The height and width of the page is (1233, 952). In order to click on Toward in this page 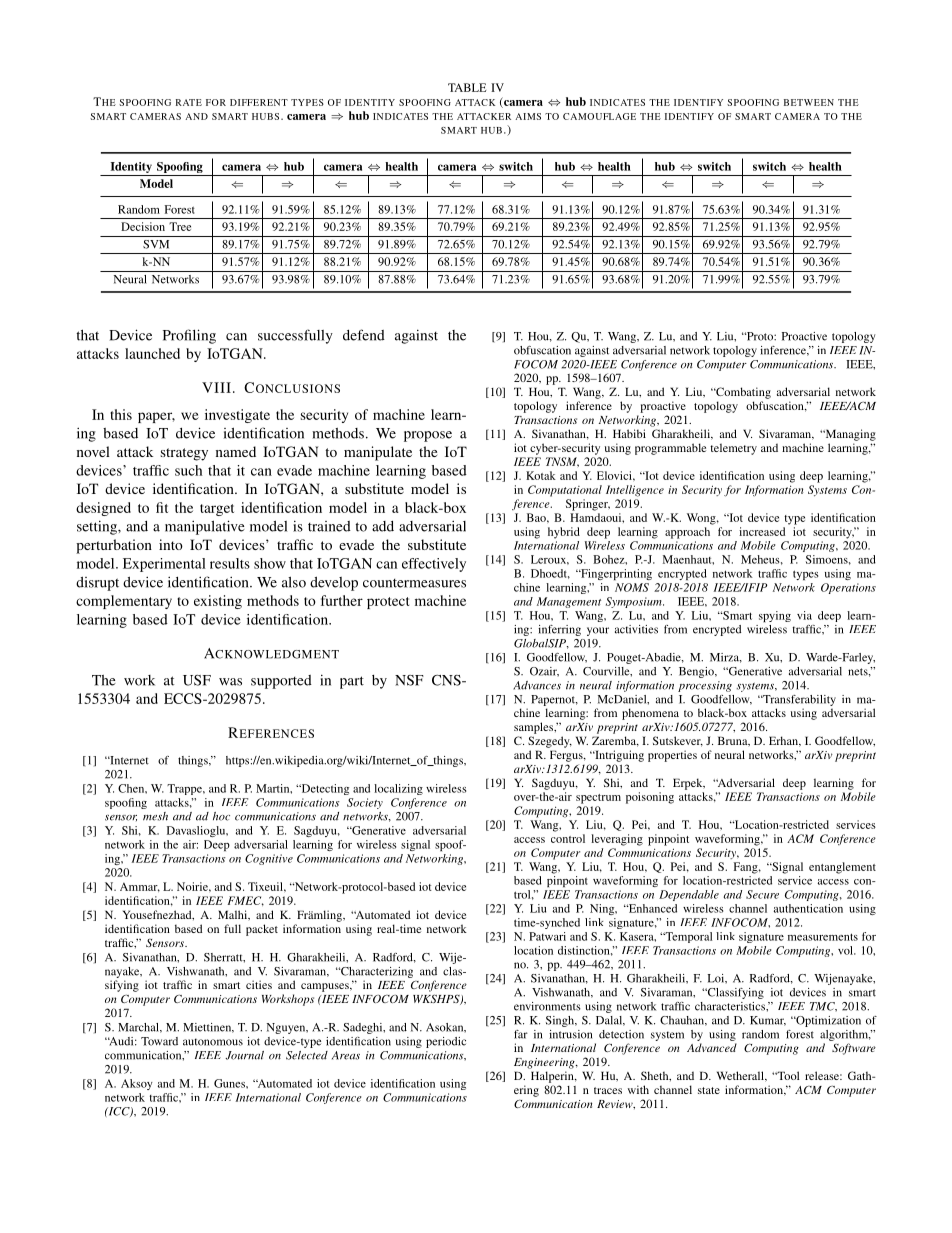, I will do `click(159, 1041)`.
